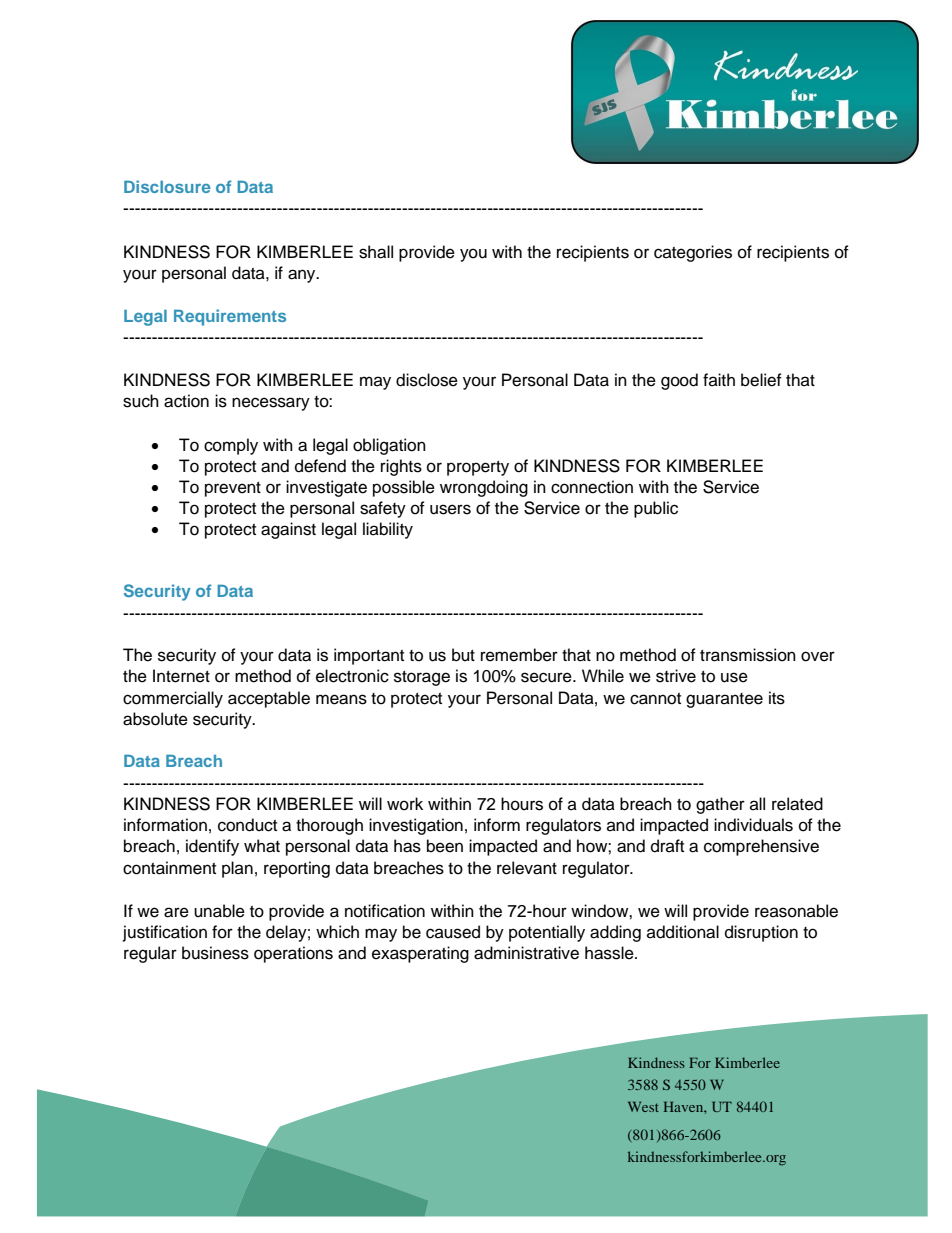 The image size is (952, 1233). Describe the element at coordinates (693, 253) in the image. I see `categories` at that location.
